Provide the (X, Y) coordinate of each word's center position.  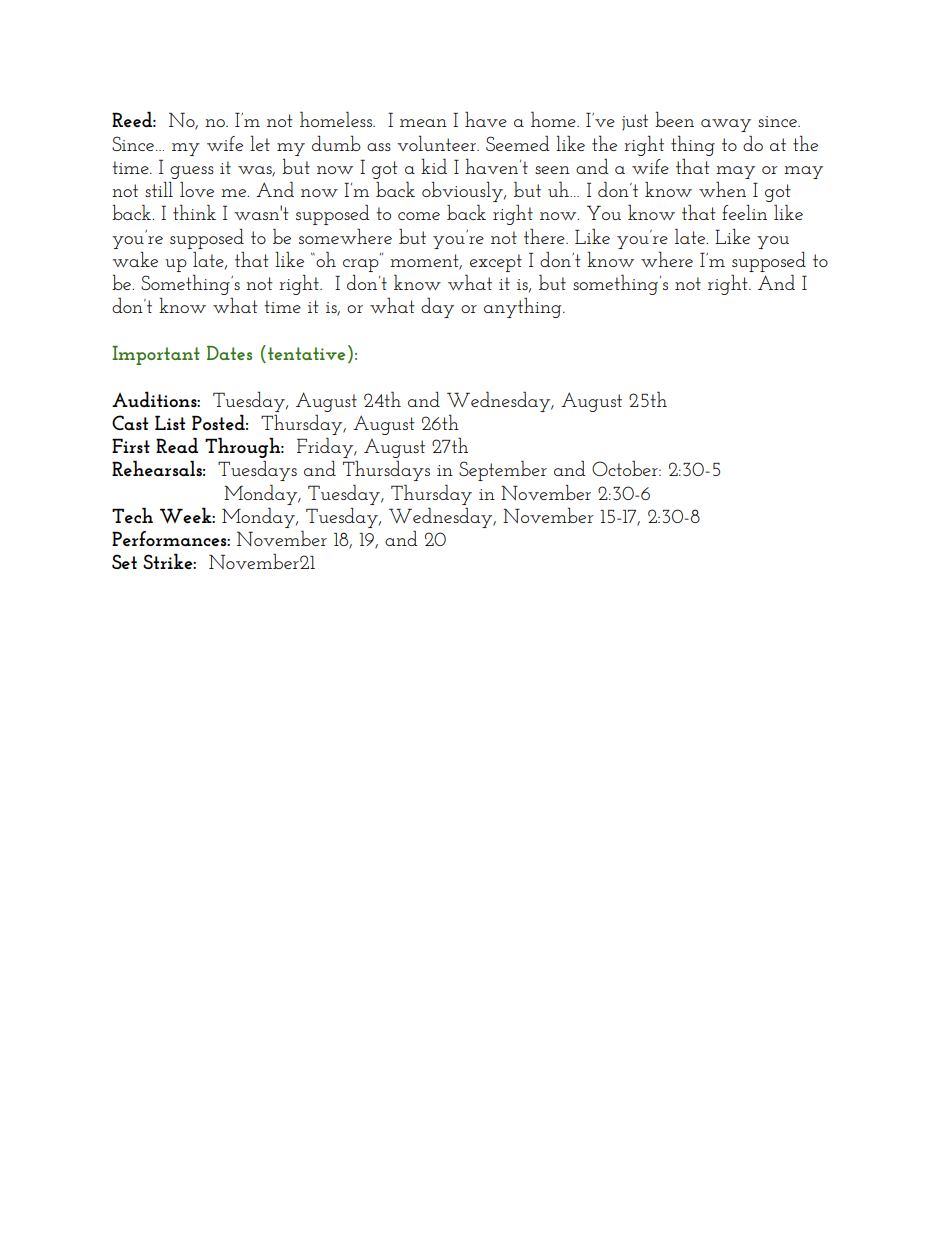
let (260, 143)
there (545, 236)
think (194, 212)
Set (124, 561)
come (419, 216)
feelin (744, 212)
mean (423, 123)
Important (156, 355)
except (496, 263)
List (170, 422)
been (674, 119)
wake (135, 259)
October (626, 468)
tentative (306, 353)
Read (177, 445)
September (503, 470)
